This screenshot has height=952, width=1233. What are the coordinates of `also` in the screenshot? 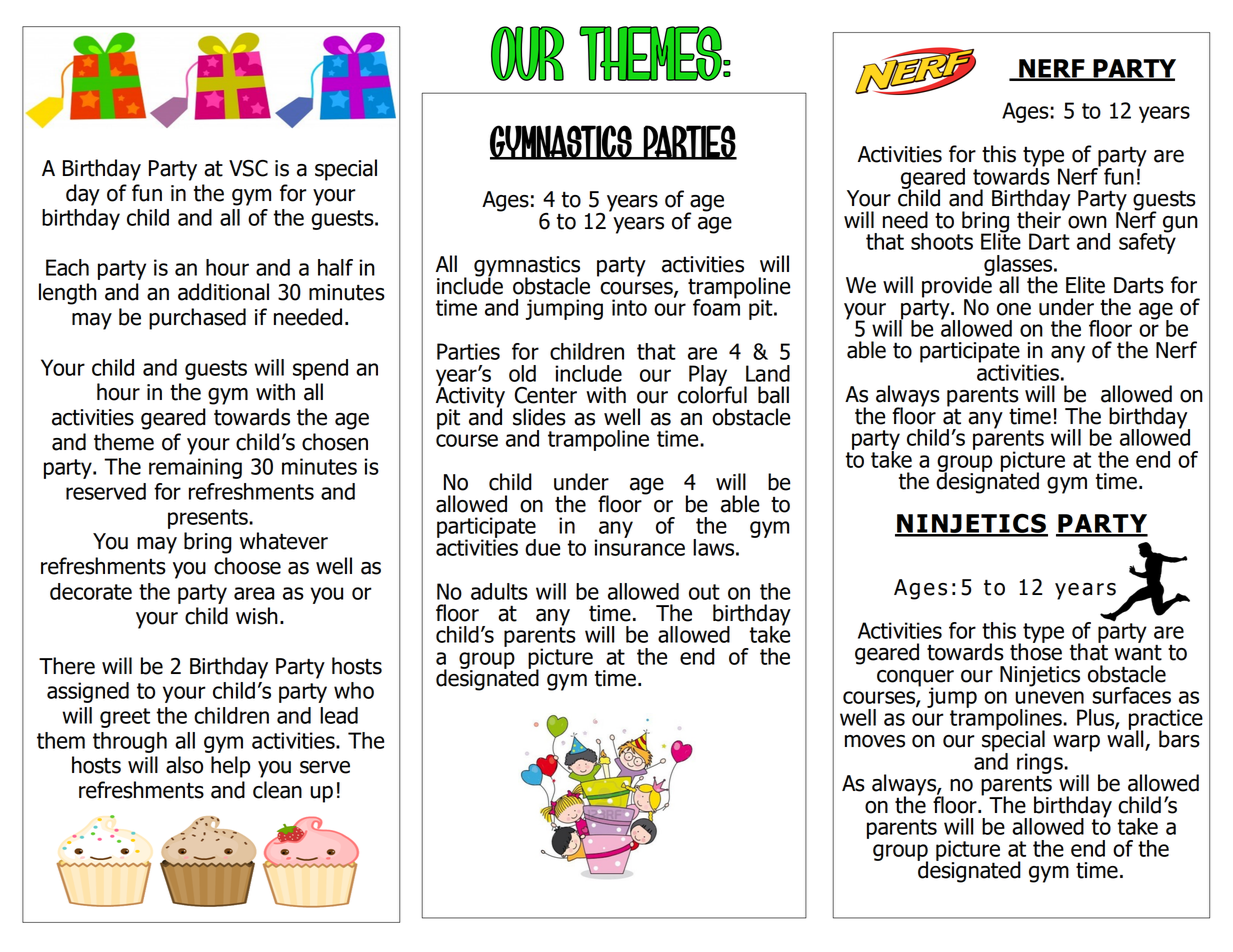 It's located at (184, 765).
